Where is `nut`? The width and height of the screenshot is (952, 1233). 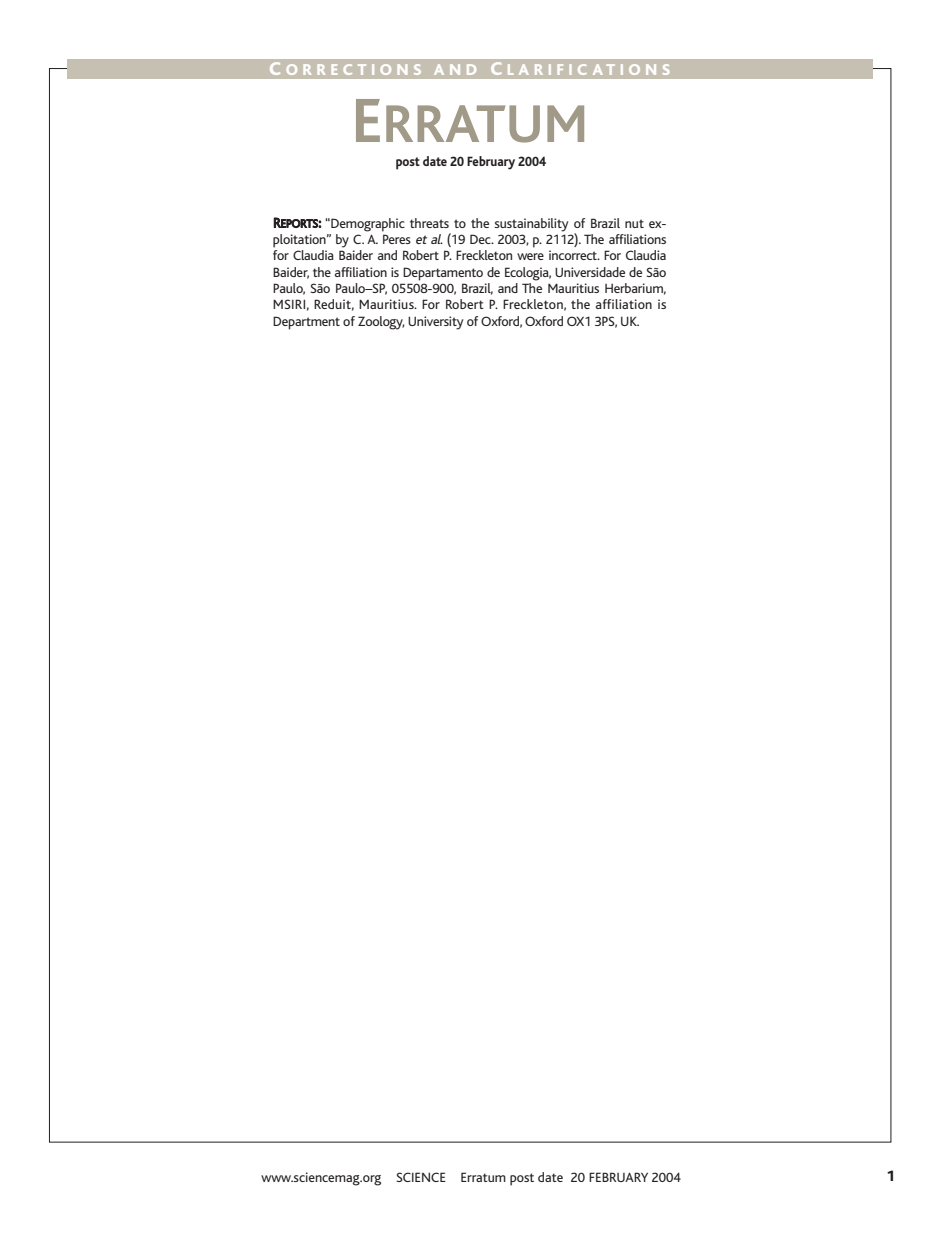
nut is located at coordinates (634, 223).
